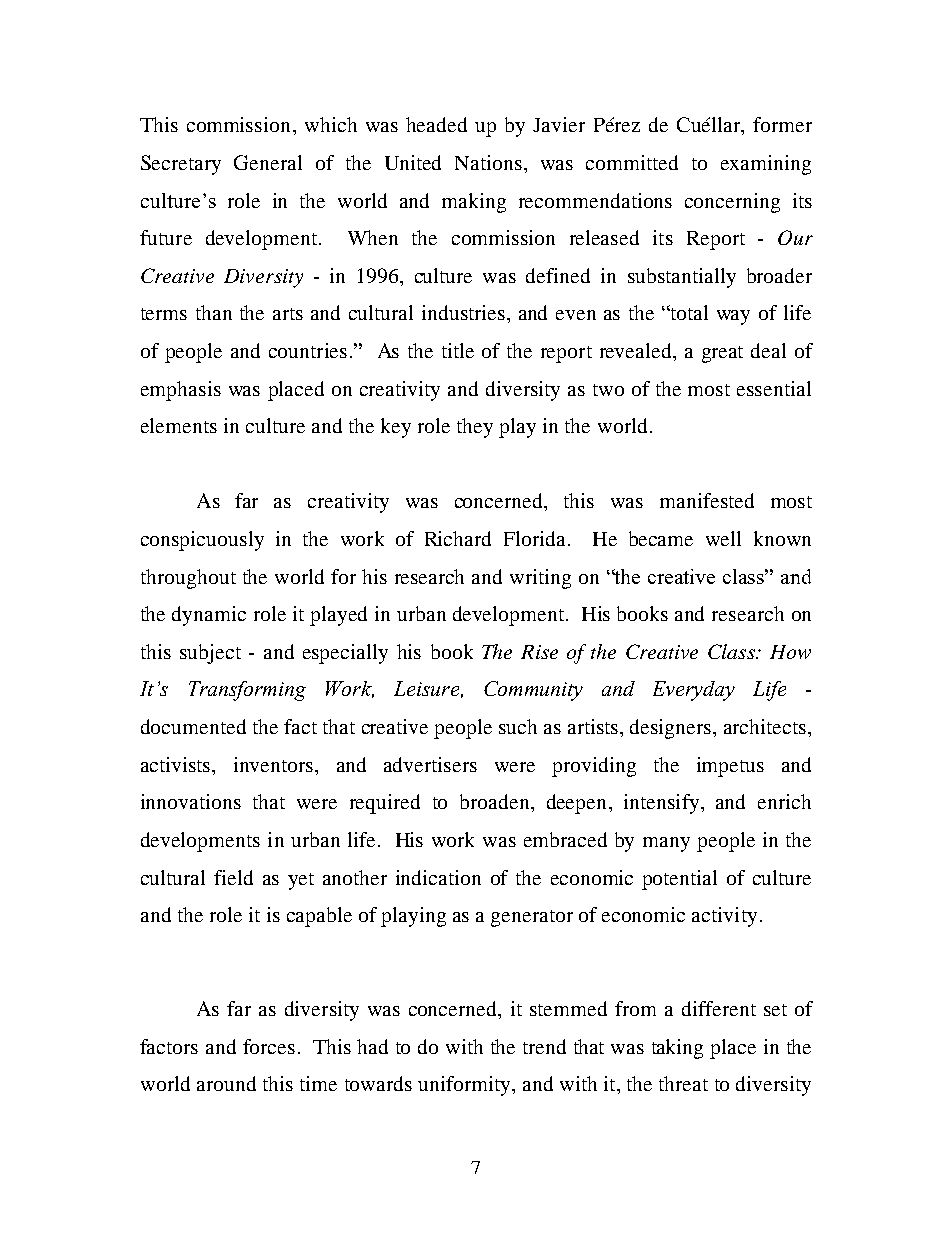  Describe the element at coordinates (233, 877) in the screenshot. I see `field` at that location.
